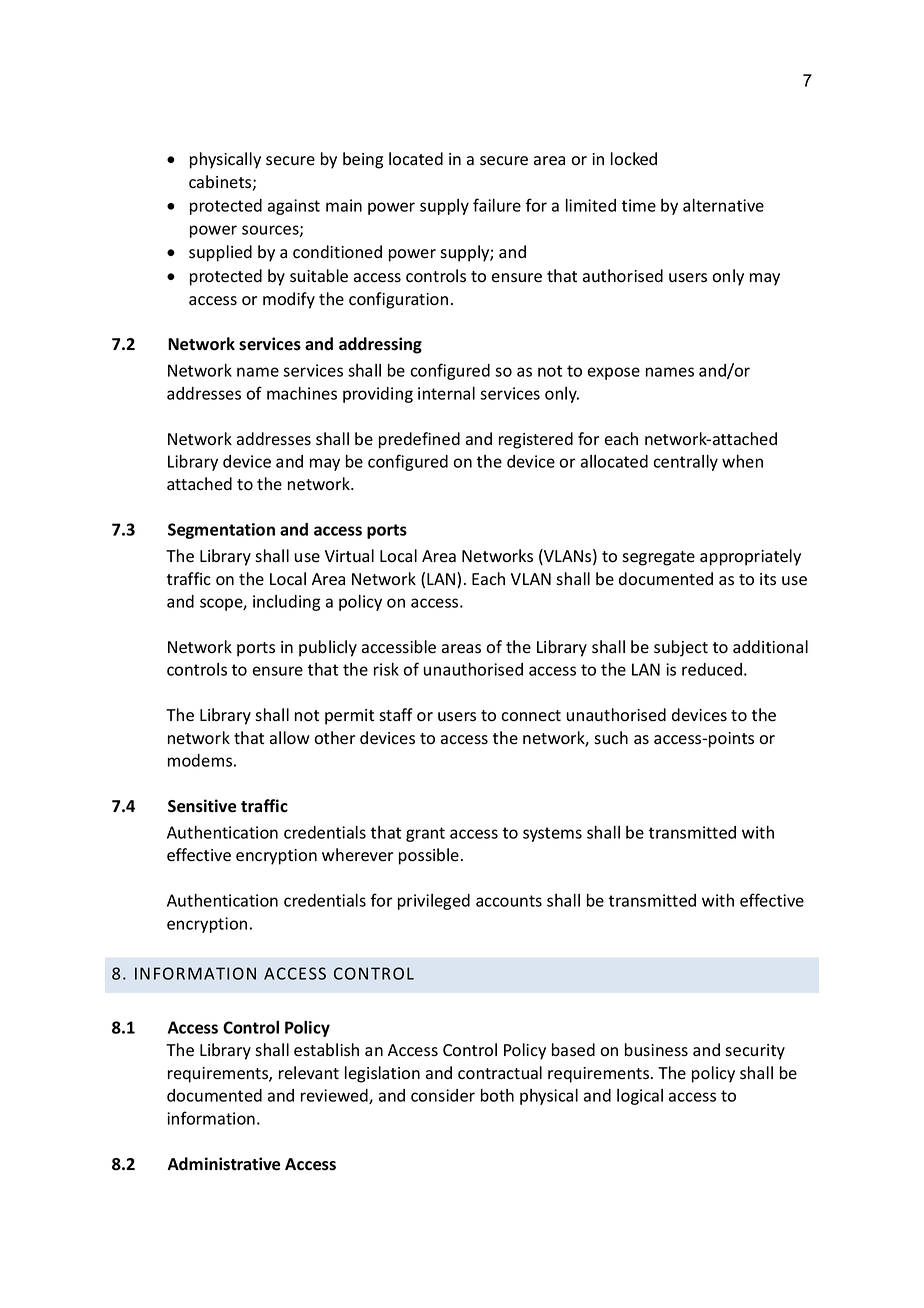  What do you see at coordinates (723, 205) in the document?
I see `alternative` at bounding box center [723, 205].
